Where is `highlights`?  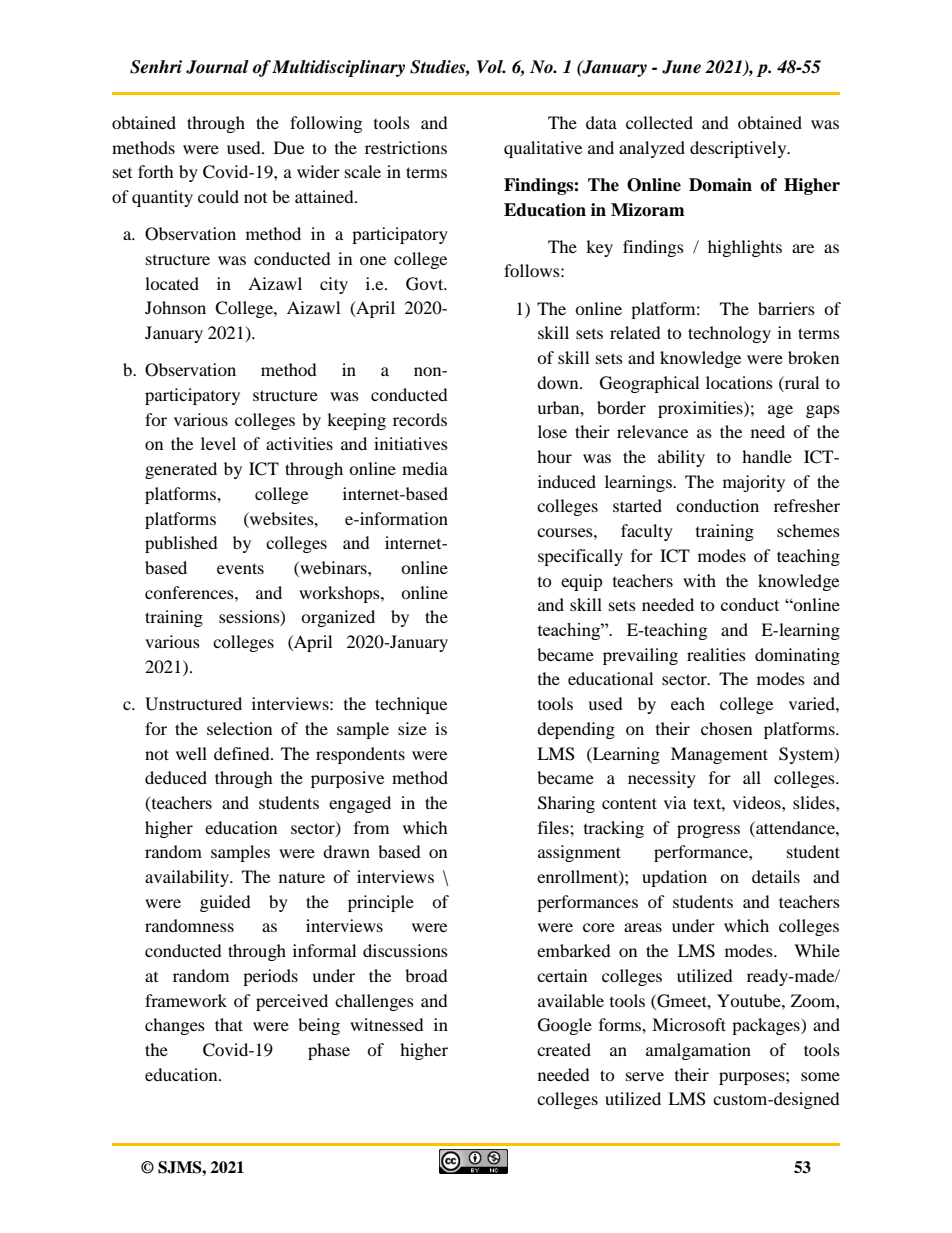 highlights is located at coordinates (745, 248).
